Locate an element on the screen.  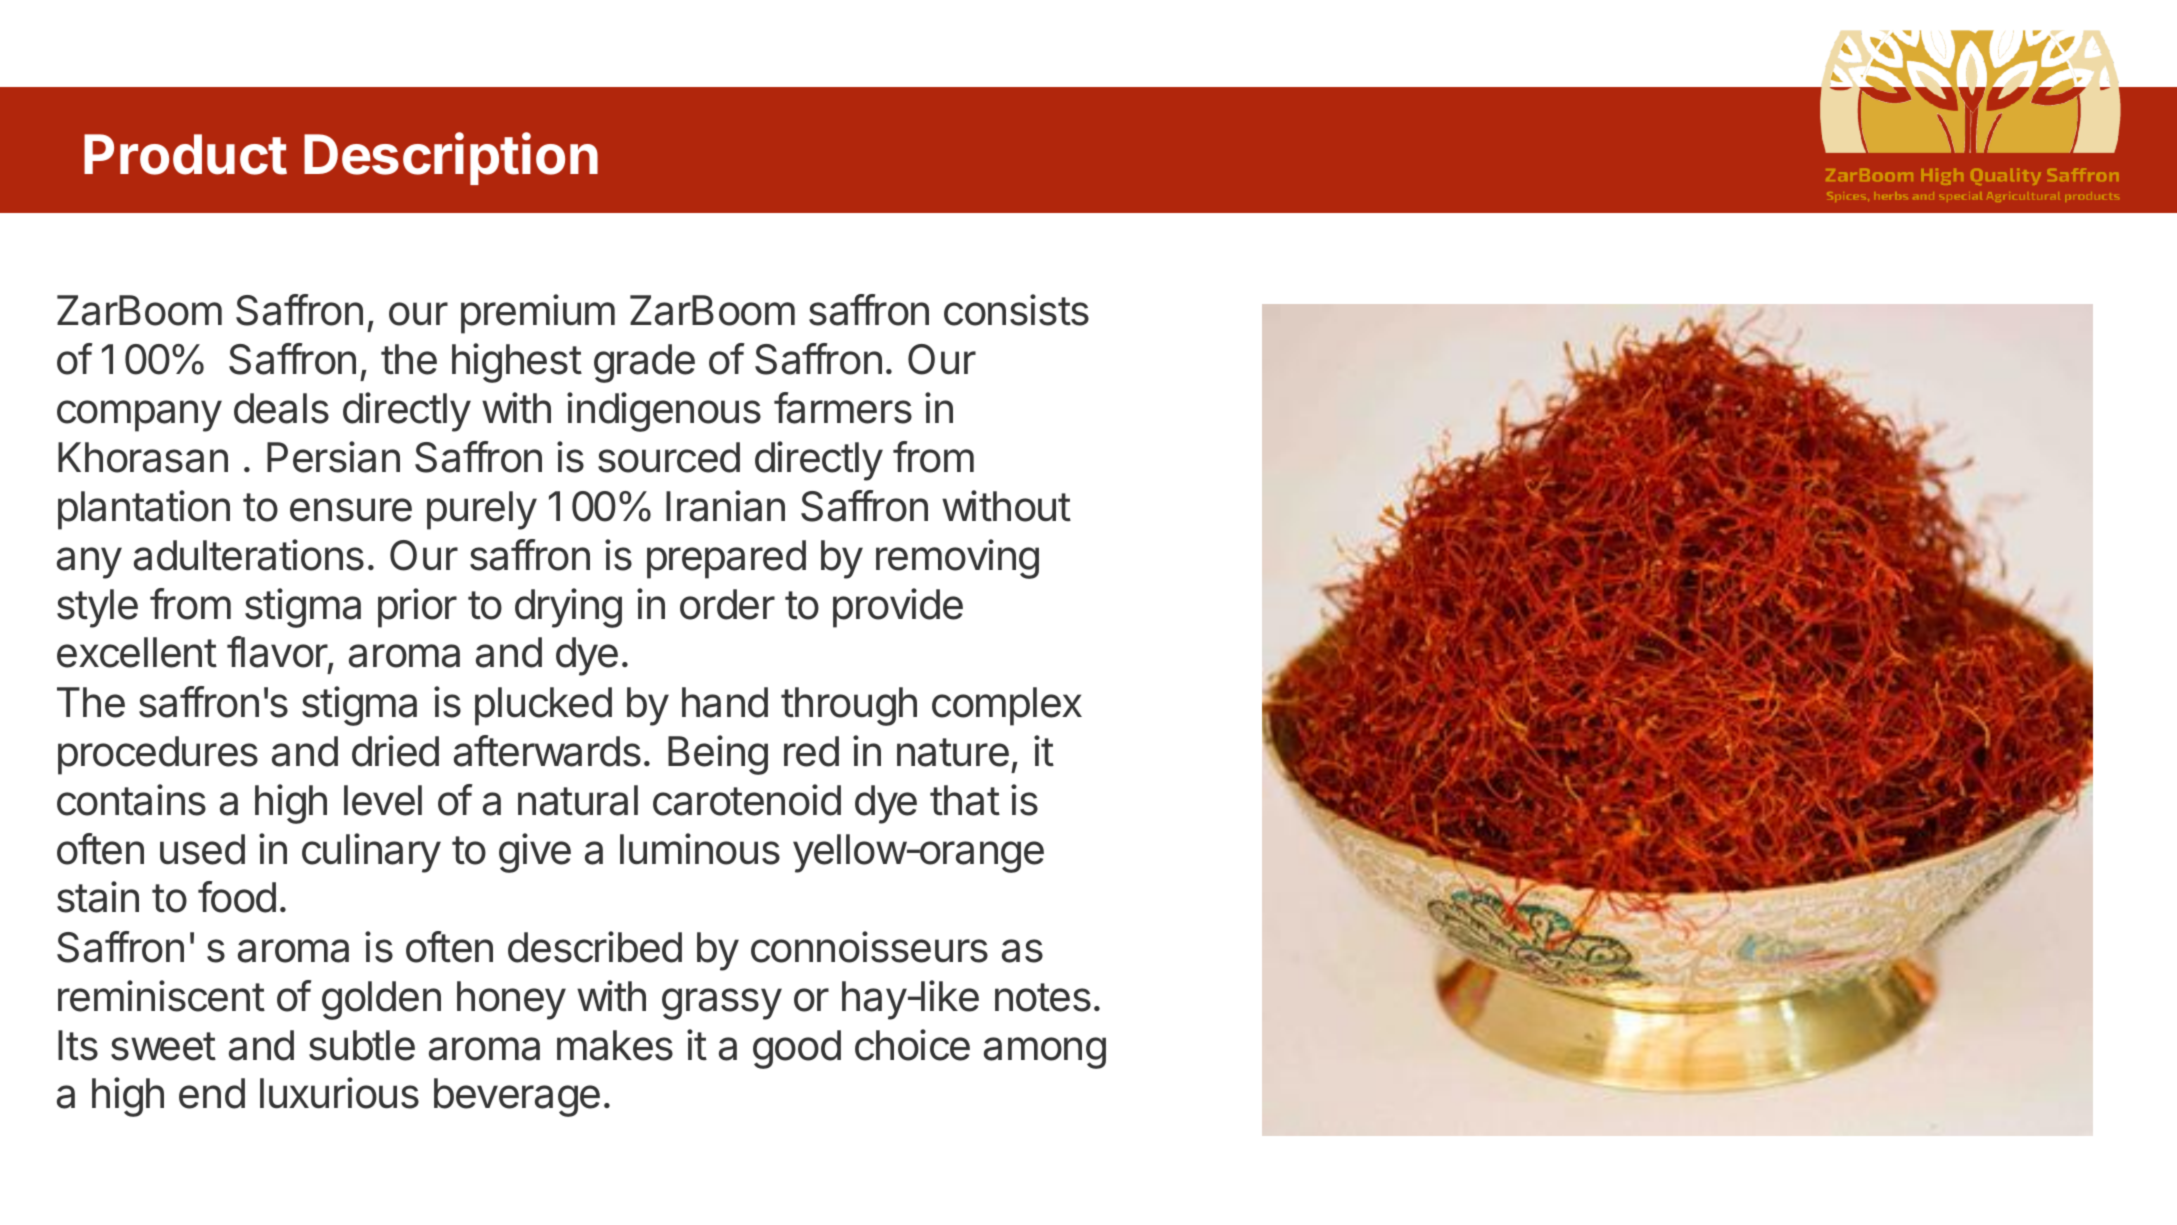
indigenous is located at coordinates (664, 412).
